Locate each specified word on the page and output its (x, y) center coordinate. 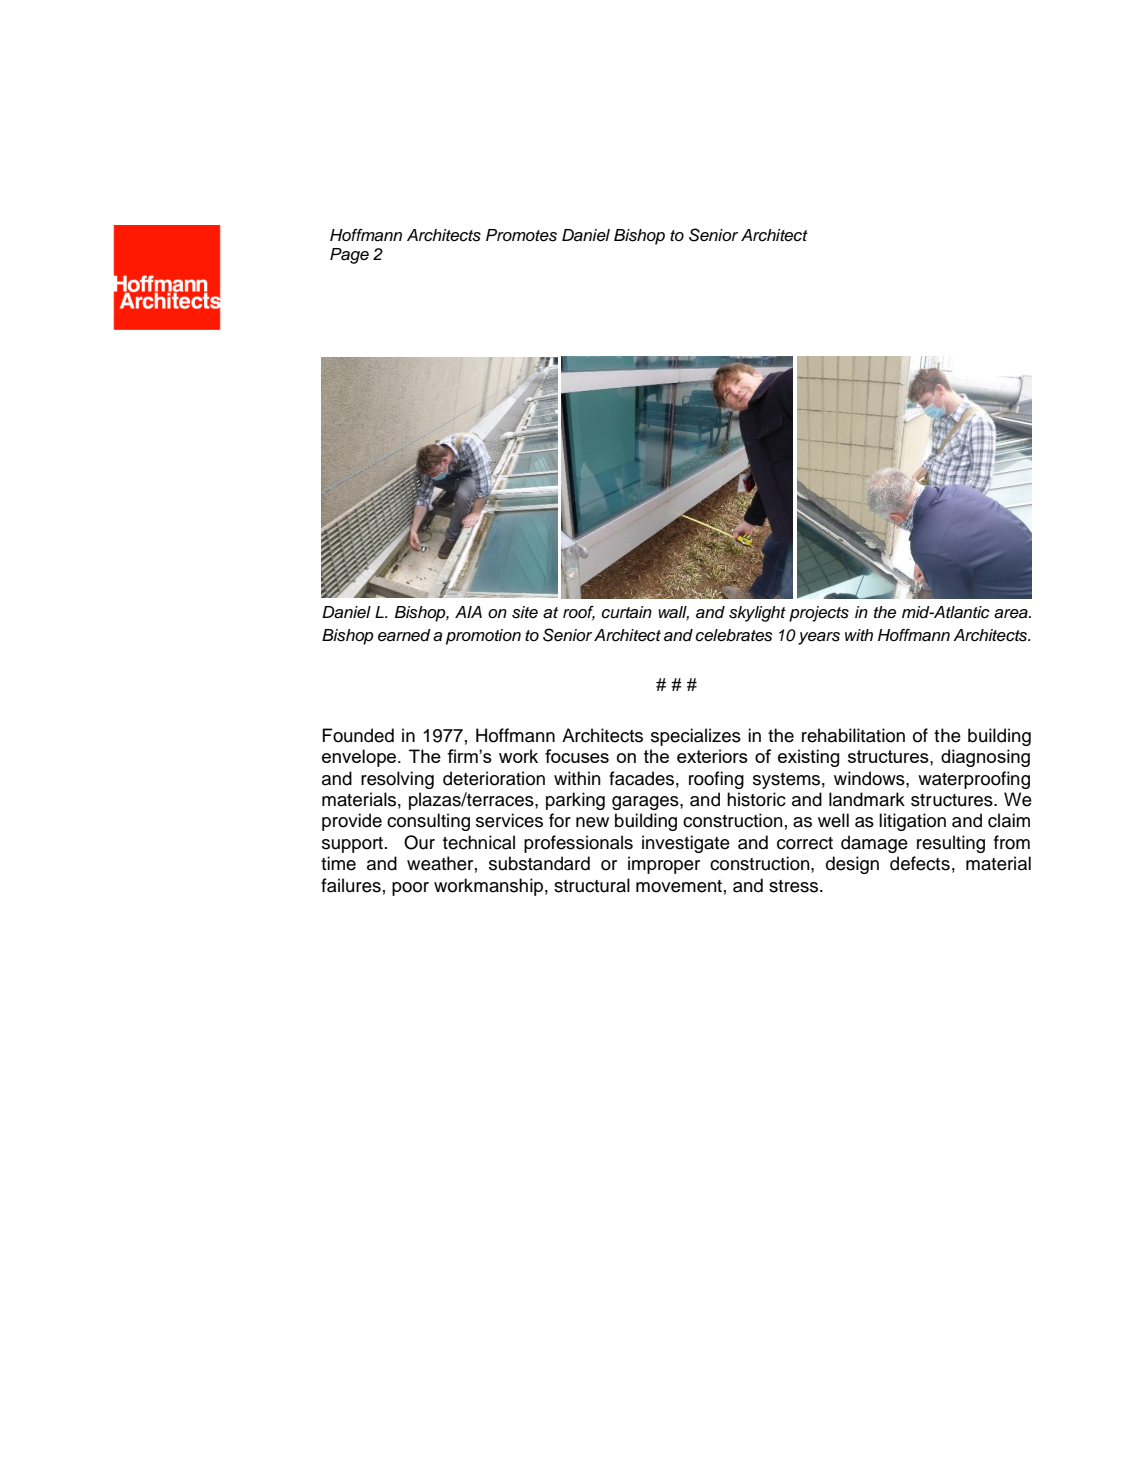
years (819, 638)
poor (410, 889)
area (1012, 614)
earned (404, 635)
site (525, 612)
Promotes (521, 235)
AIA (468, 612)
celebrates (734, 635)
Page (349, 256)
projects (819, 614)
